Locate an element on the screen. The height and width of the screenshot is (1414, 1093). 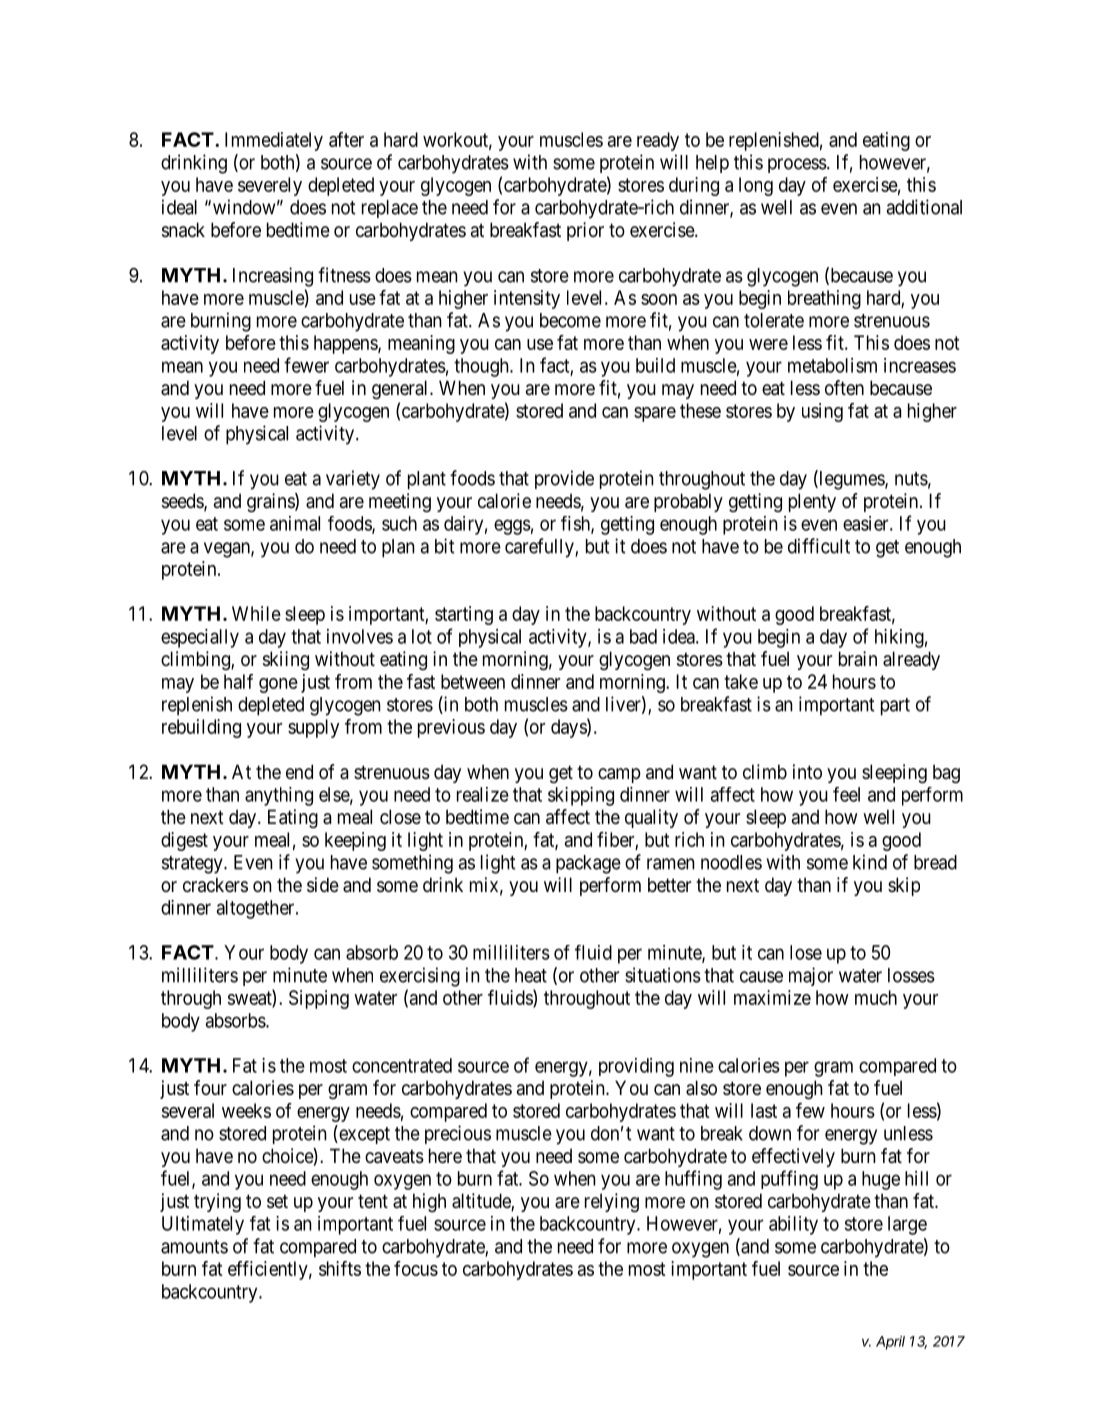
much is located at coordinates (876, 997).
